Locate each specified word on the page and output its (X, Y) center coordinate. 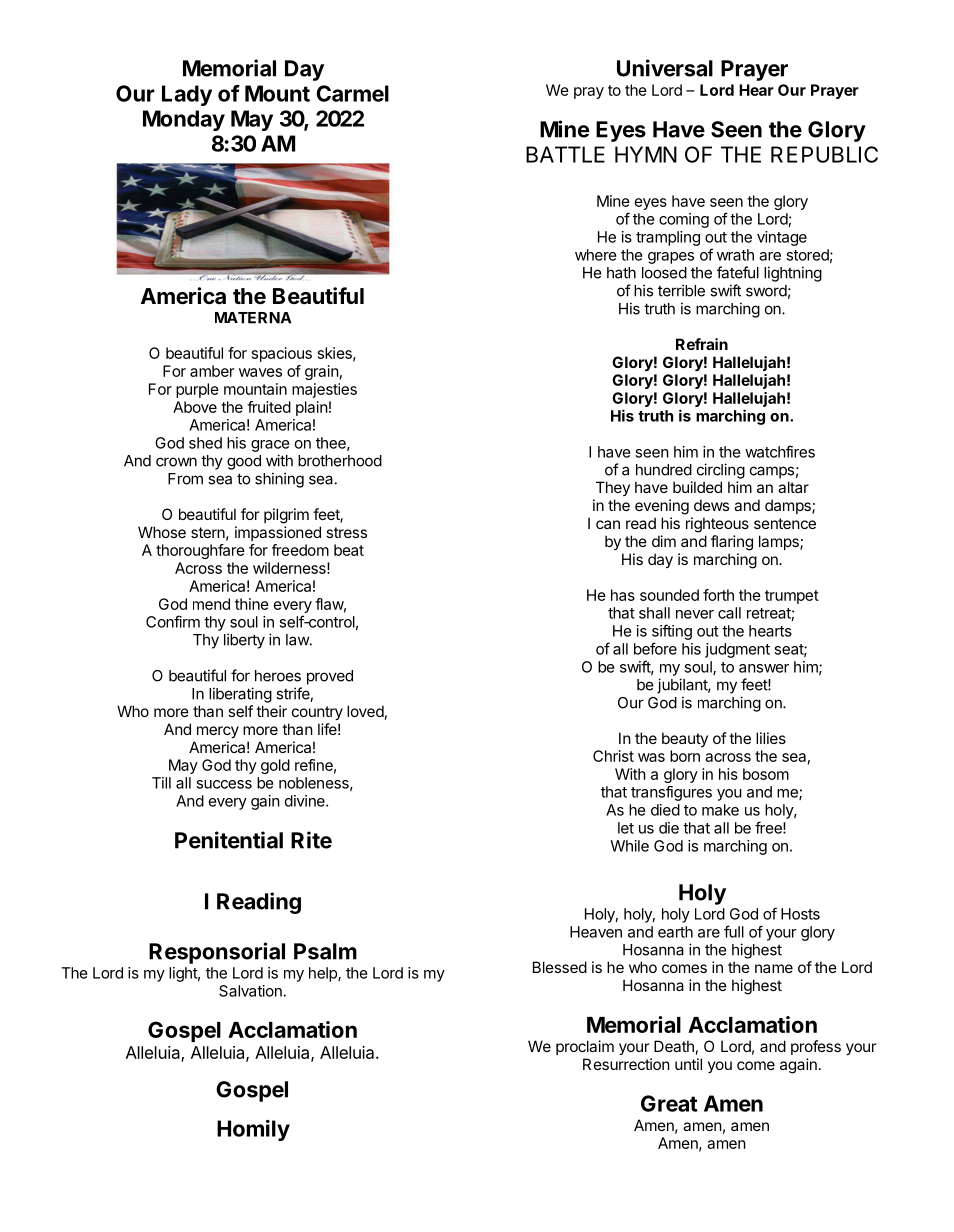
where (596, 255)
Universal (665, 68)
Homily (253, 1130)
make (720, 810)
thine (252, 604)
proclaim (585, 1047)
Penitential (229, 840)
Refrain (702, 344)
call (729, 613)
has (623, 595)
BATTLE (565, 154)
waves (260, 372)
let (626, 828)
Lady (187, 95)
